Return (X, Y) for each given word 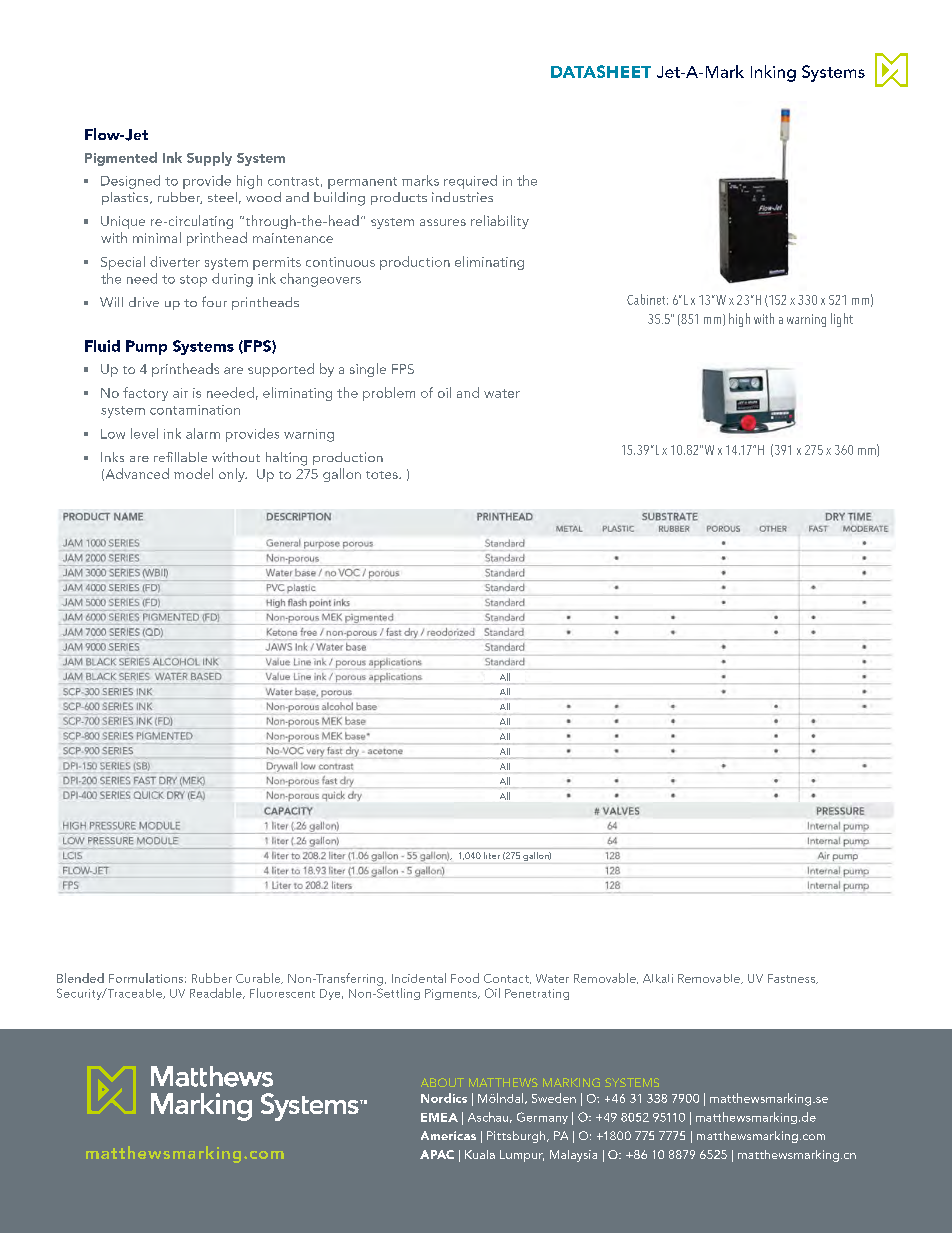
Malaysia (573, 1156)
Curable (259, 978)
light (842, 320)
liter (492, 855)
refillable (180, 457)
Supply (209, 159)
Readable (217, 993)
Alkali (658, 978)
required (470, 182)
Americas (448, 1135)
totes (383, 475)
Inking (773, 73)
